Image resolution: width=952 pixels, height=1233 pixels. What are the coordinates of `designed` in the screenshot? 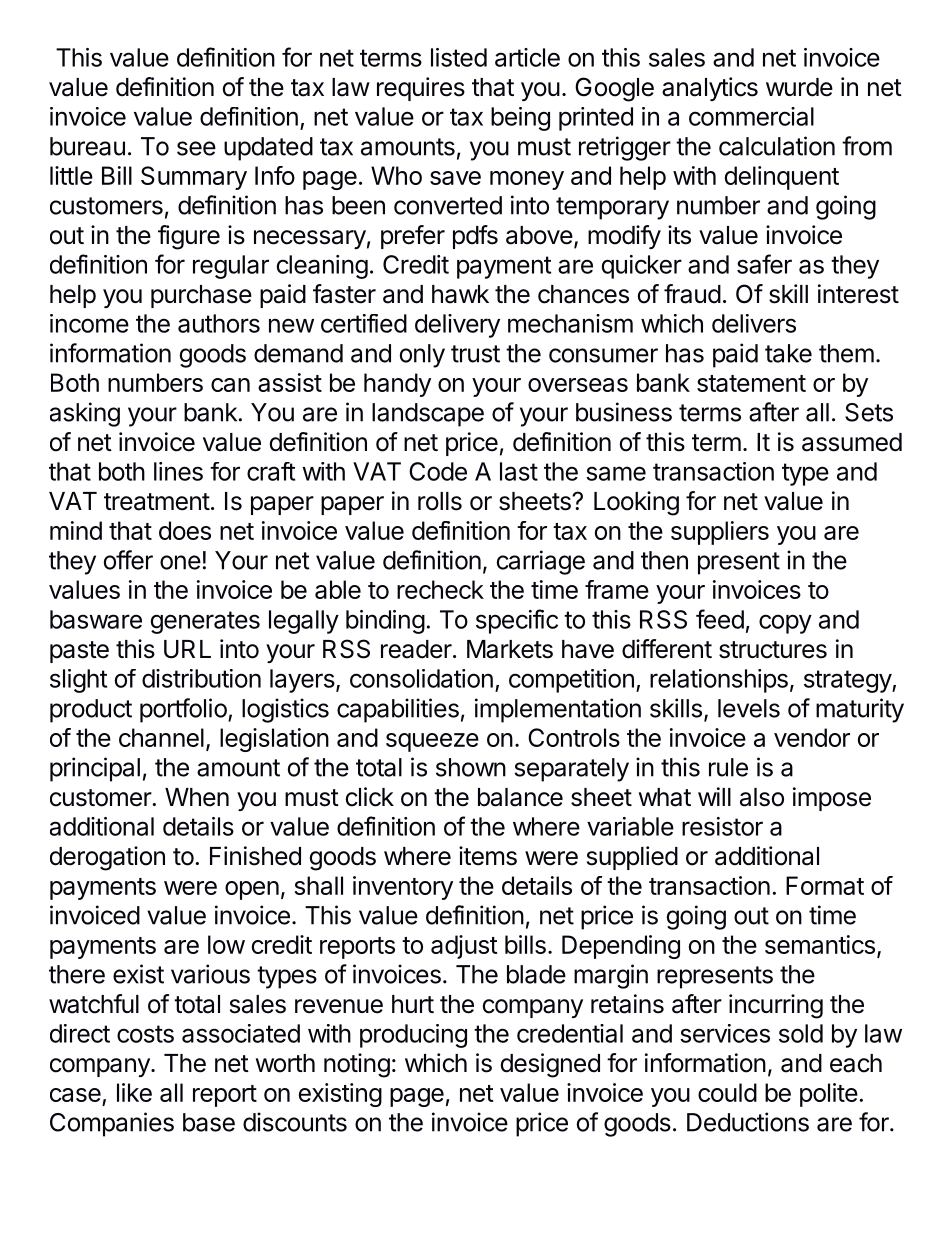 It's located at (550, 1065).
